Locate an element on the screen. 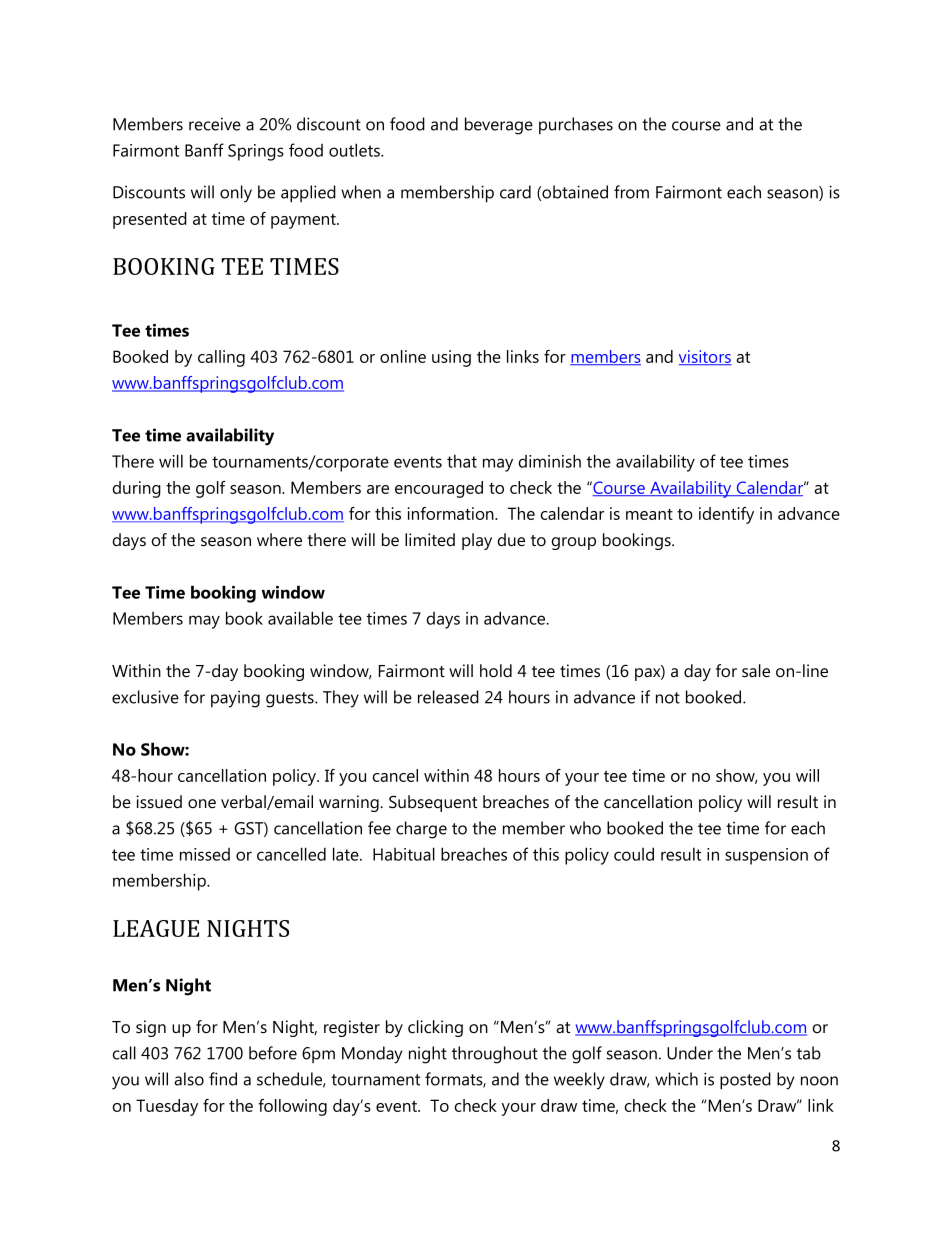 This screenshot has height=1233, width=952. find is located at coordinates (223, 1079).
